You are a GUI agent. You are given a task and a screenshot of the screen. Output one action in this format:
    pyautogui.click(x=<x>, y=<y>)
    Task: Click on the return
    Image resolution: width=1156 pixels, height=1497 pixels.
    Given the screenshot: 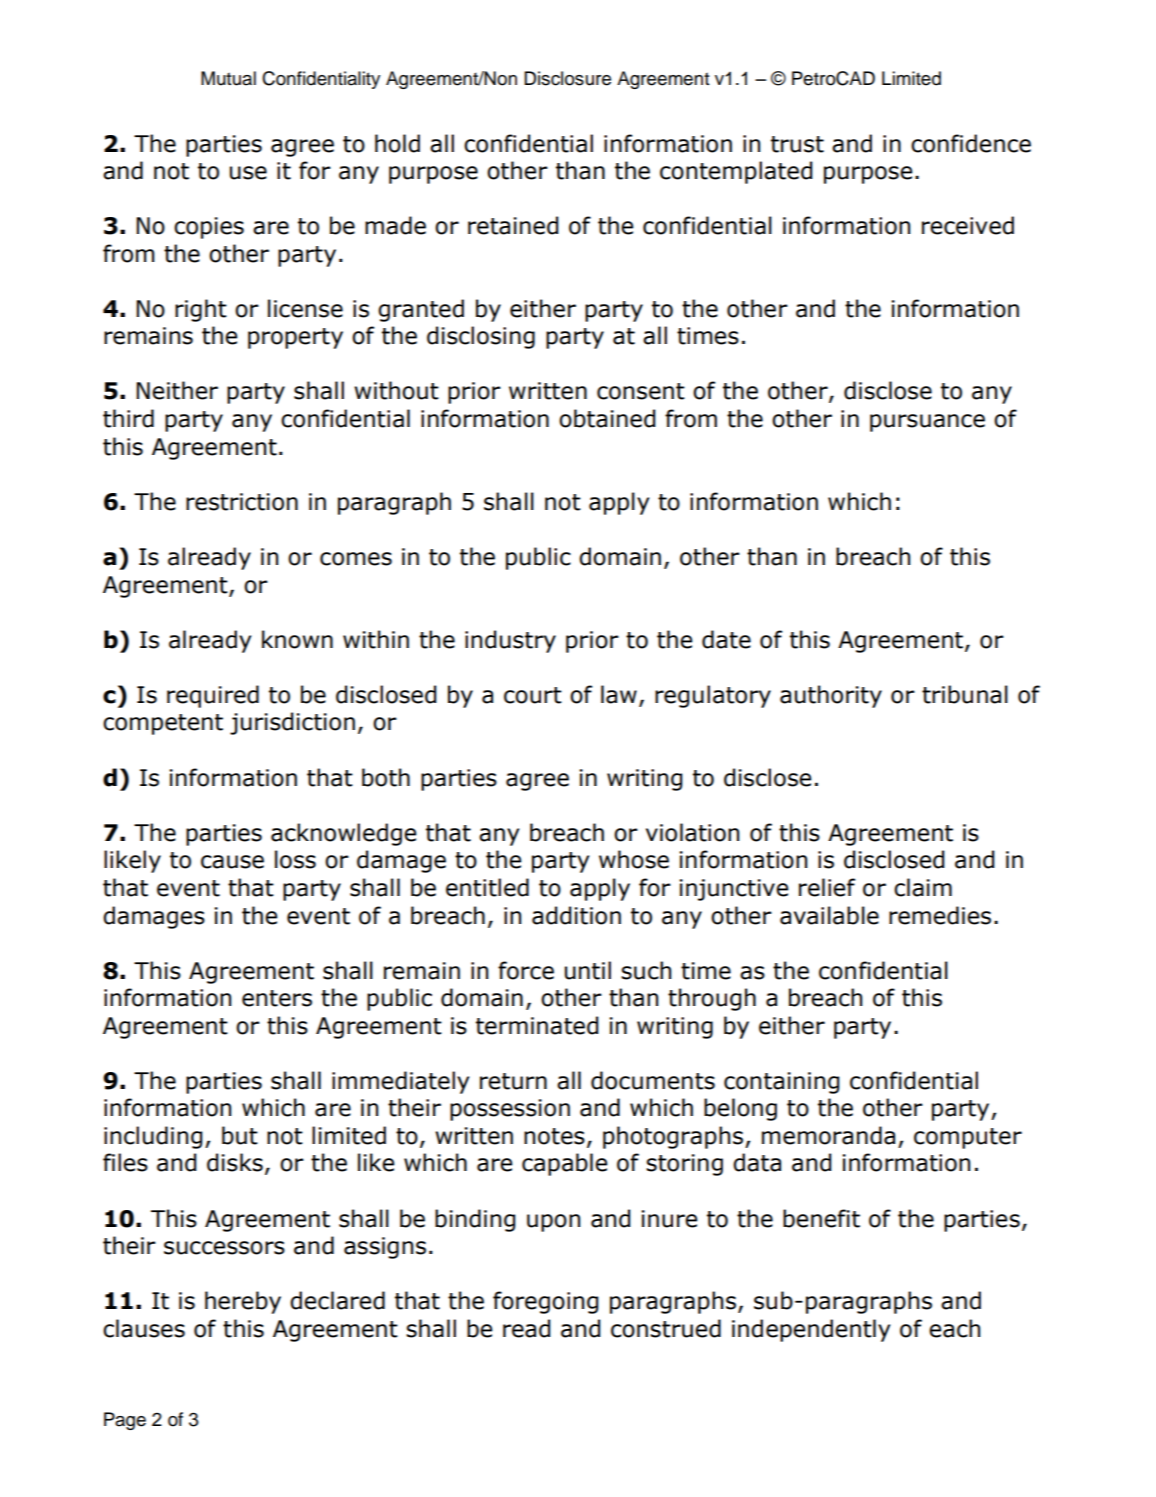 What is the action you would take?
    pyautogui.click(x=513, y=1081)
